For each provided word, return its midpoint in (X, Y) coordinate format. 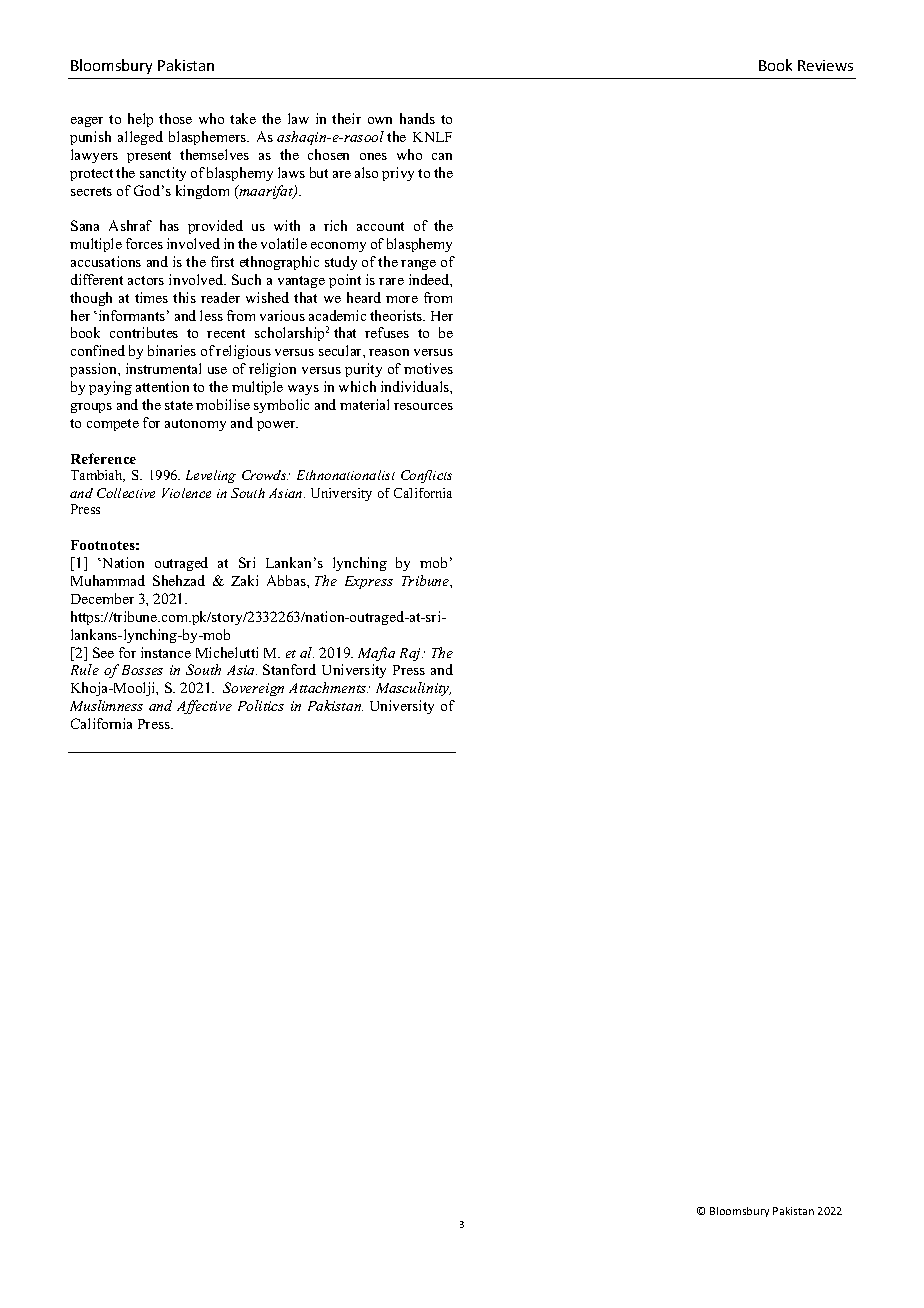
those (175, 118)
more (402, 299)
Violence (186, 493)
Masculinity (413, 689)
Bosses (142, 670)
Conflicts (426, 476)
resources (423, 406)
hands (417, 118)
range (418, 265)
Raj (411, 654)
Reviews (825, 65)
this (184, 297)
